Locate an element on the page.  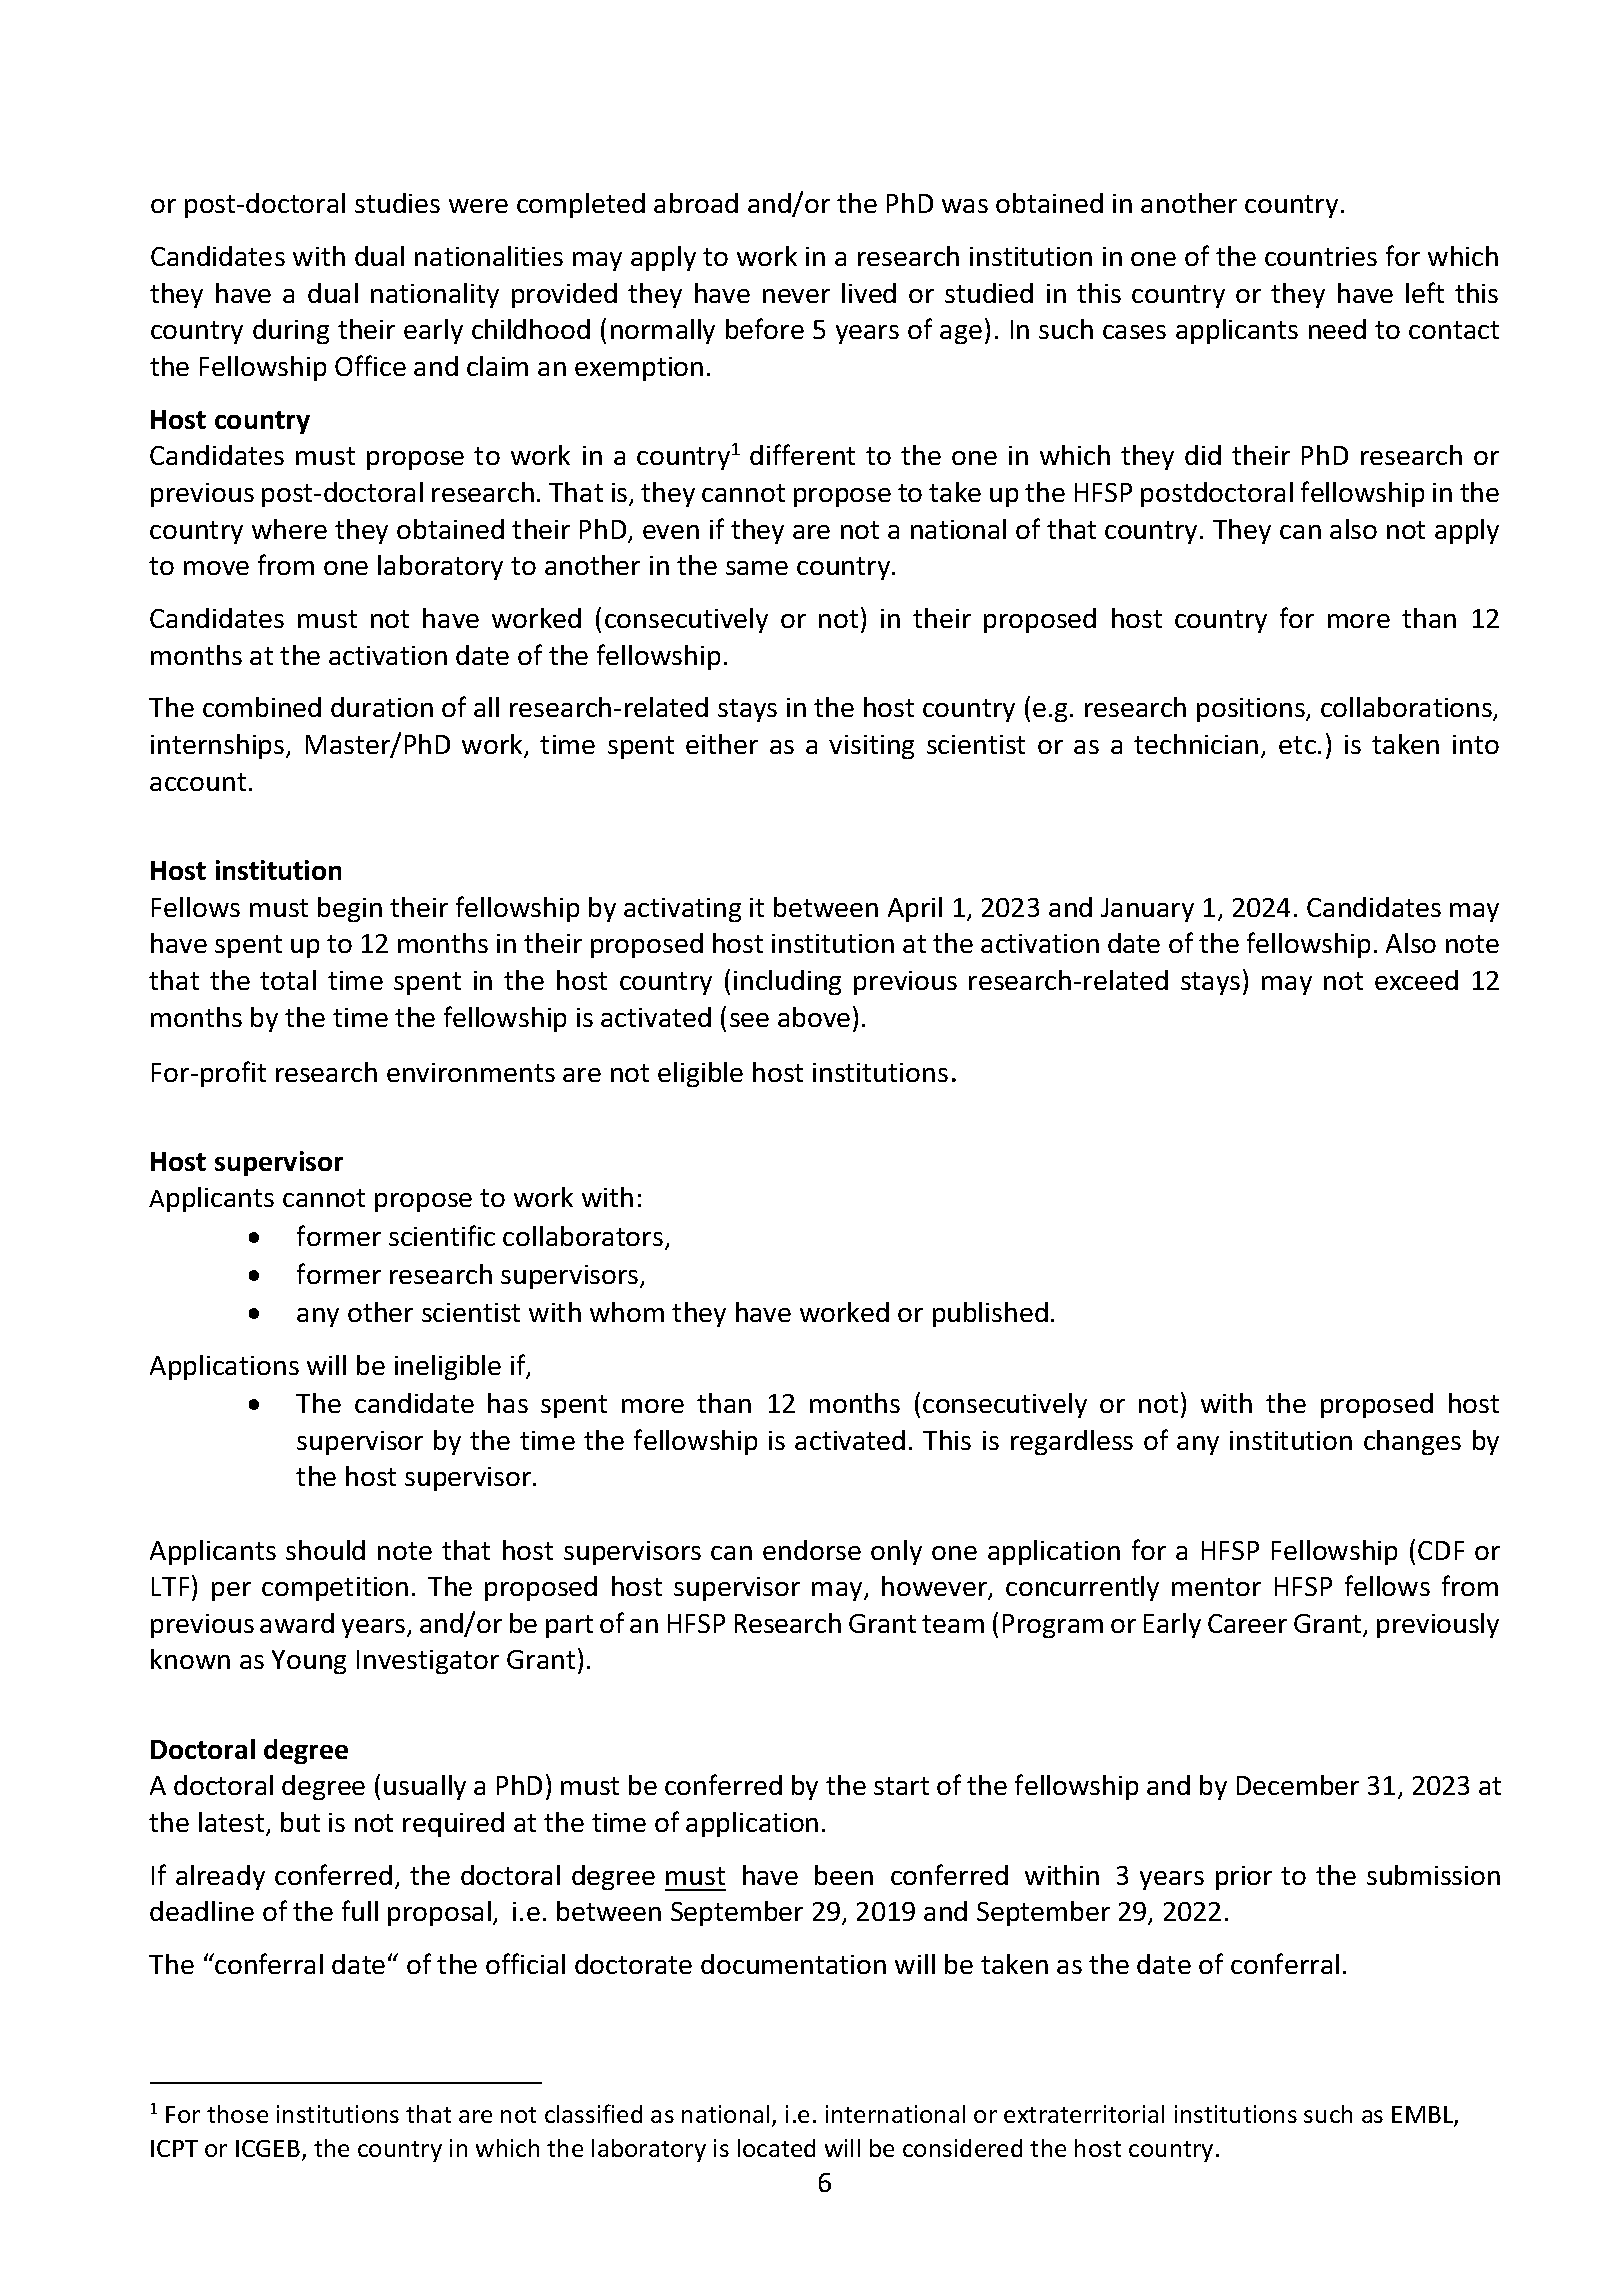
exceed is located at coordinates (1416, 980).
